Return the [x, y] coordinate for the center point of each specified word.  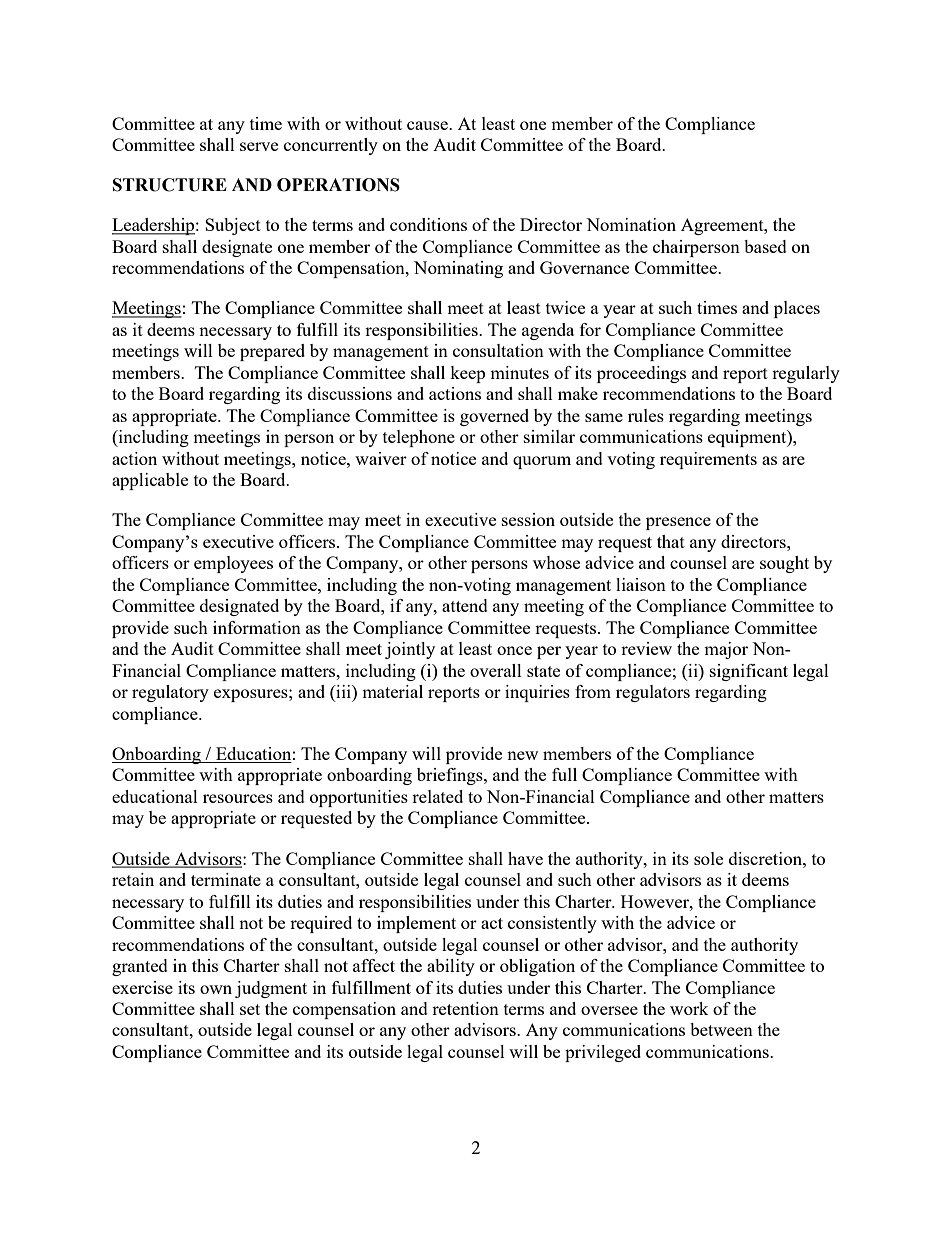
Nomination [631, 224]
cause [428, 125]
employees [233, 564]
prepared [272, 352]
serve [259, 146]
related [437, 796]
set [250, 1009]
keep [467, 374]
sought [784, 564]
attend [465, 605]
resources [238, 798]
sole [708, 858]
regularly [806, 374]
